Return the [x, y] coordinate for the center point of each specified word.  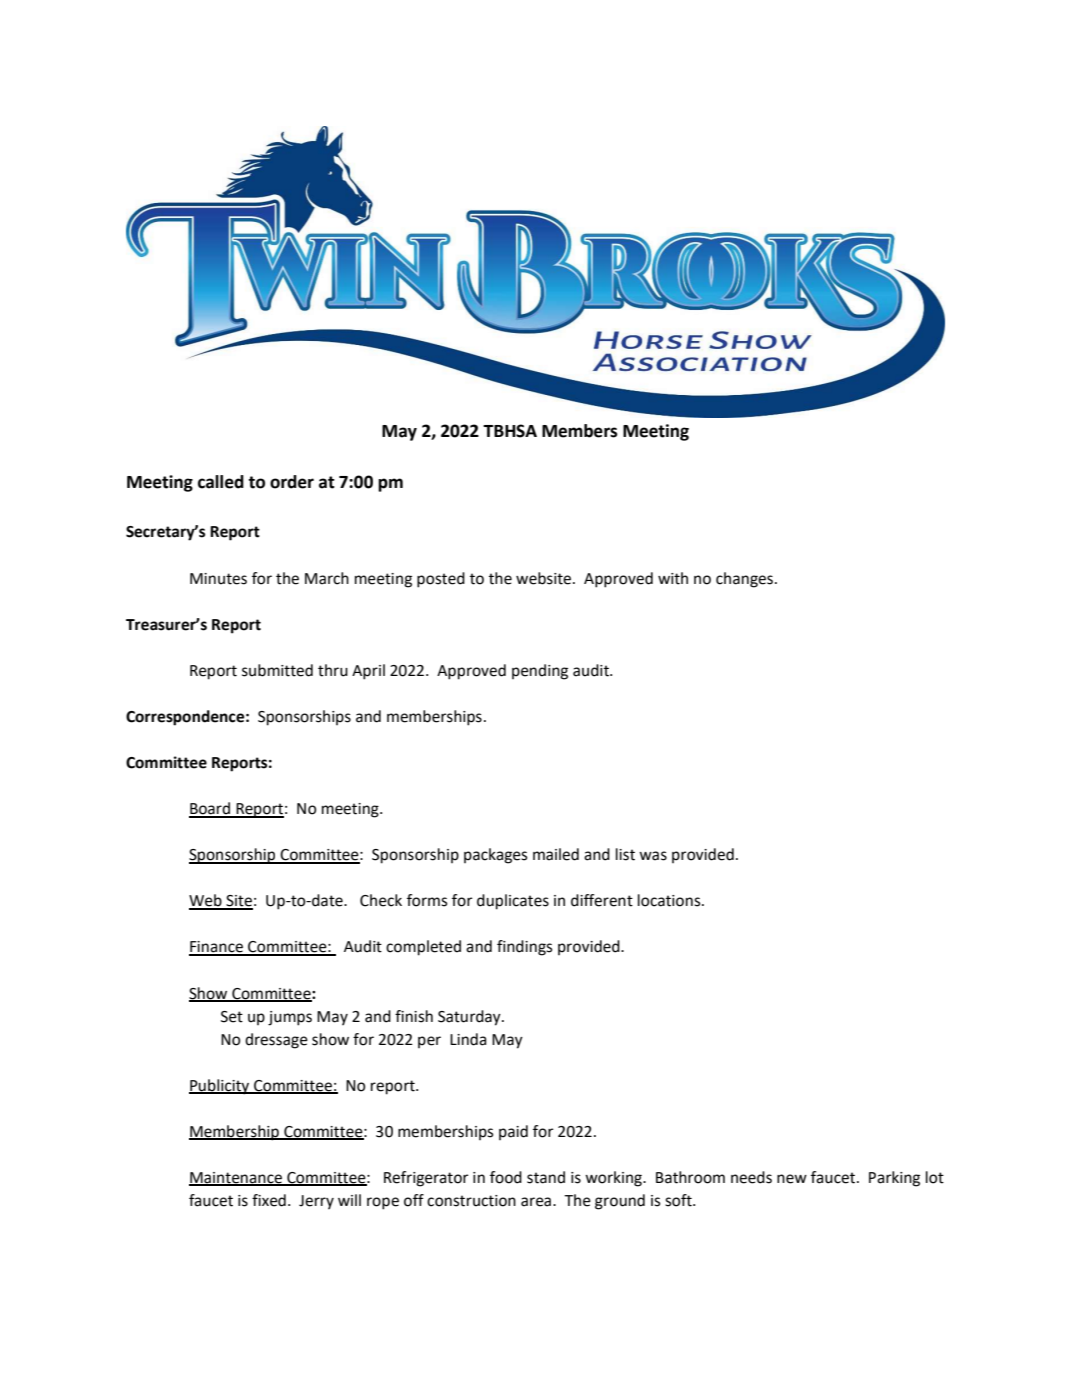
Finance [217, 948]
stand [546, 1177]
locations [670, 900]
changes [744, 580]
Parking [894, 1179]
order [292, 482]
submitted [277, 670]
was [653, 856]
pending [540, 672]
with [673, 578]
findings [524, 948]
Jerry [316, 1202]
